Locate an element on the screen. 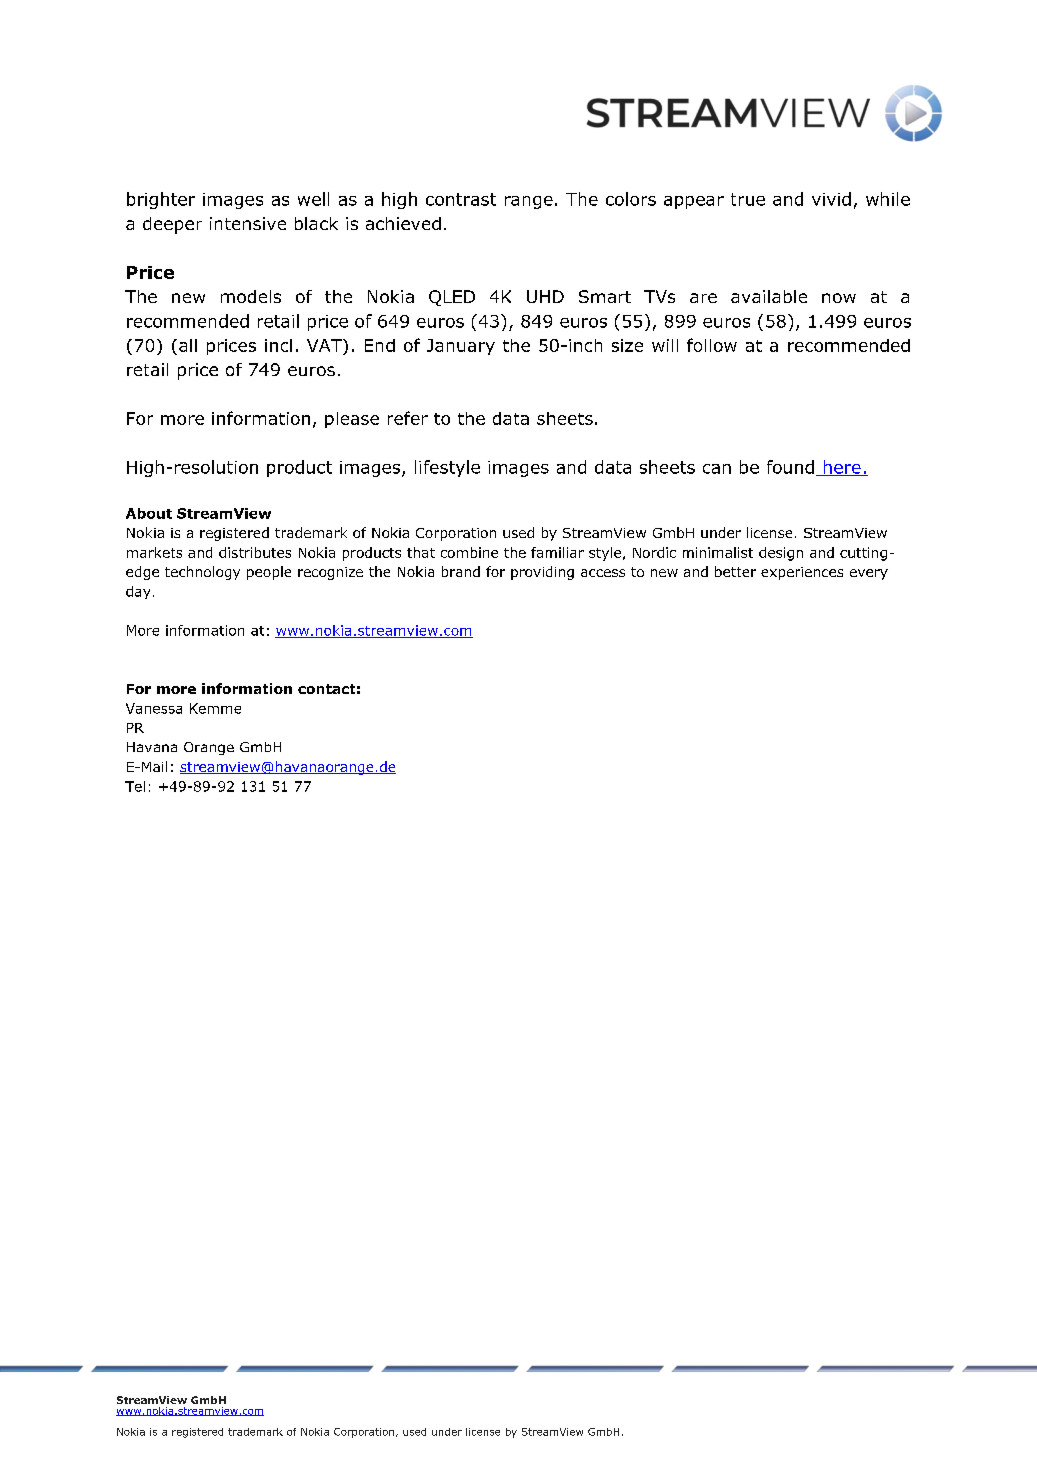  intensive is located at coordinates (248, 223).
